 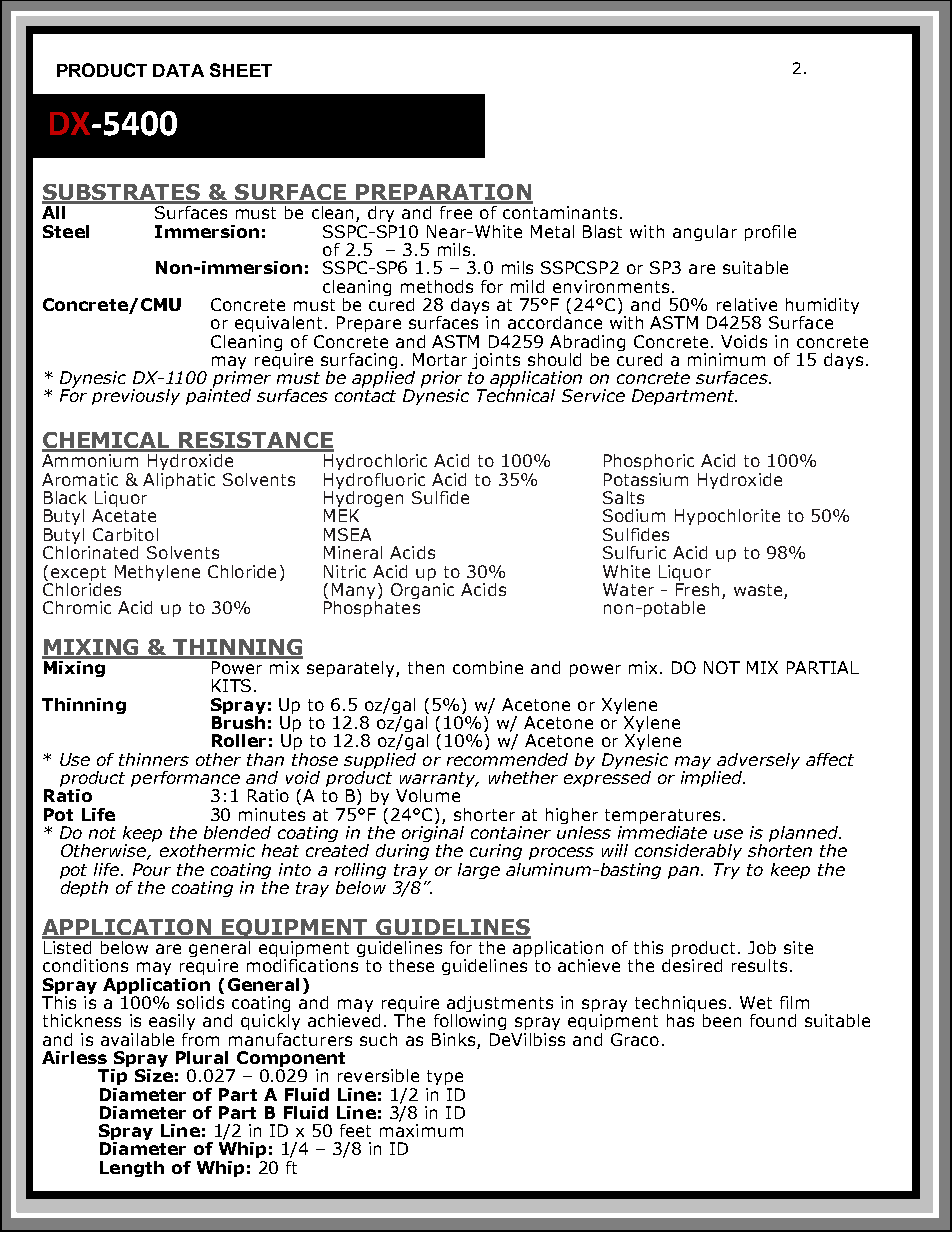 What do you see at coordinates (479, 871) in the image?
I see `large` at bounding box center [479, 871].
